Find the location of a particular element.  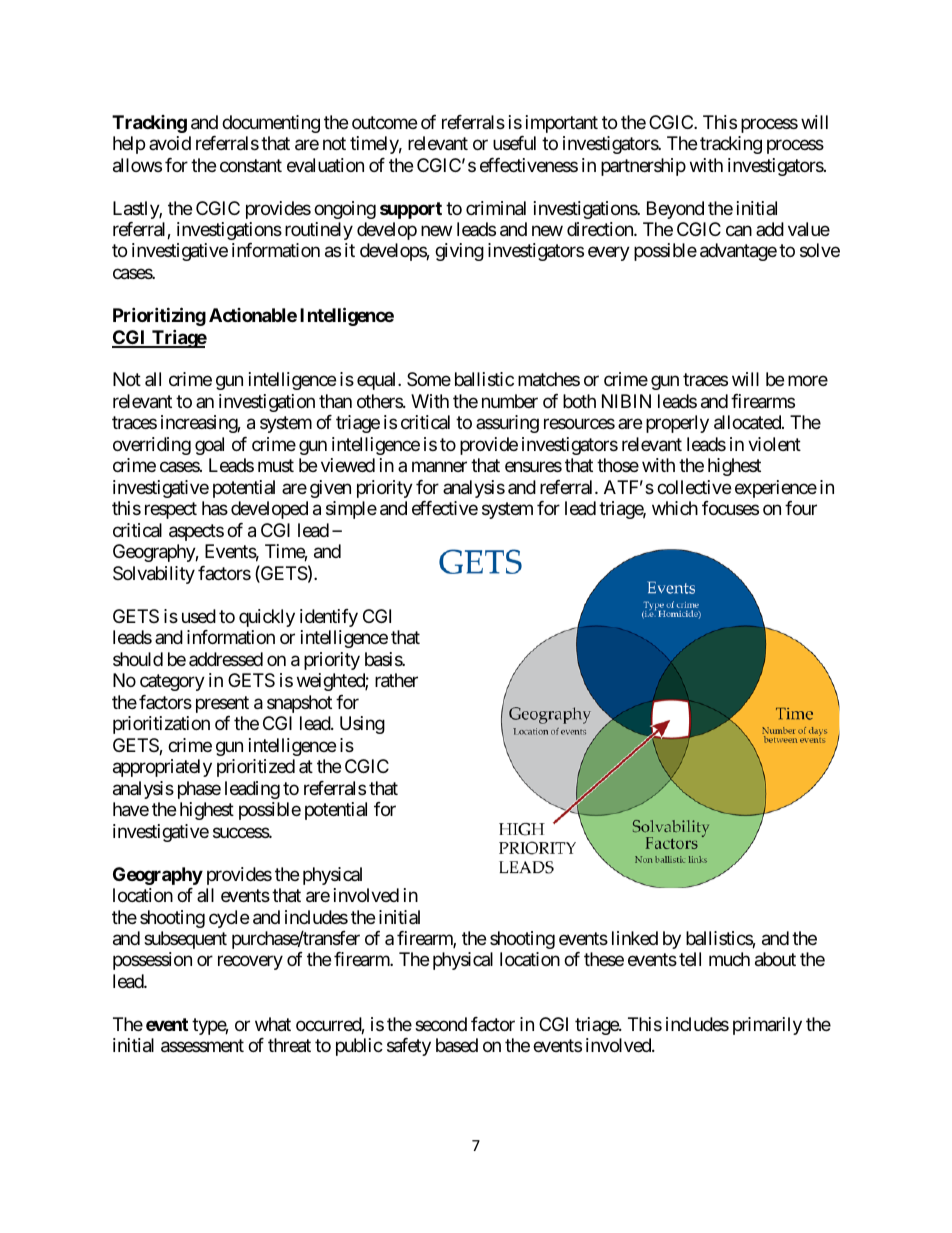

Beyond is located at coordinates (675, 210).
